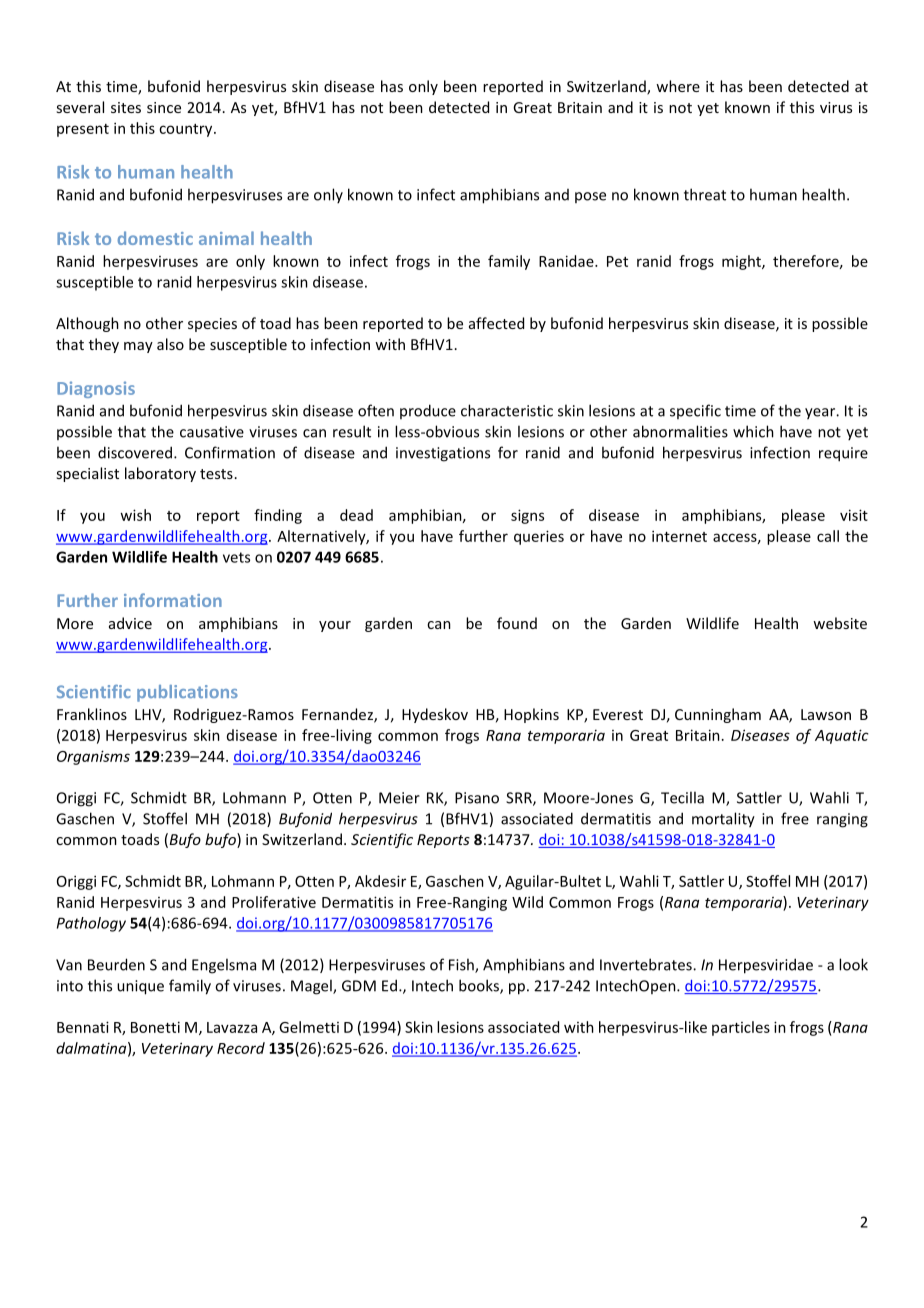 The image size is (924, 1308). What do you see at coordinates (723, 820) in the screenshot?
I see `mortality` at bounding box center [723, 820].
